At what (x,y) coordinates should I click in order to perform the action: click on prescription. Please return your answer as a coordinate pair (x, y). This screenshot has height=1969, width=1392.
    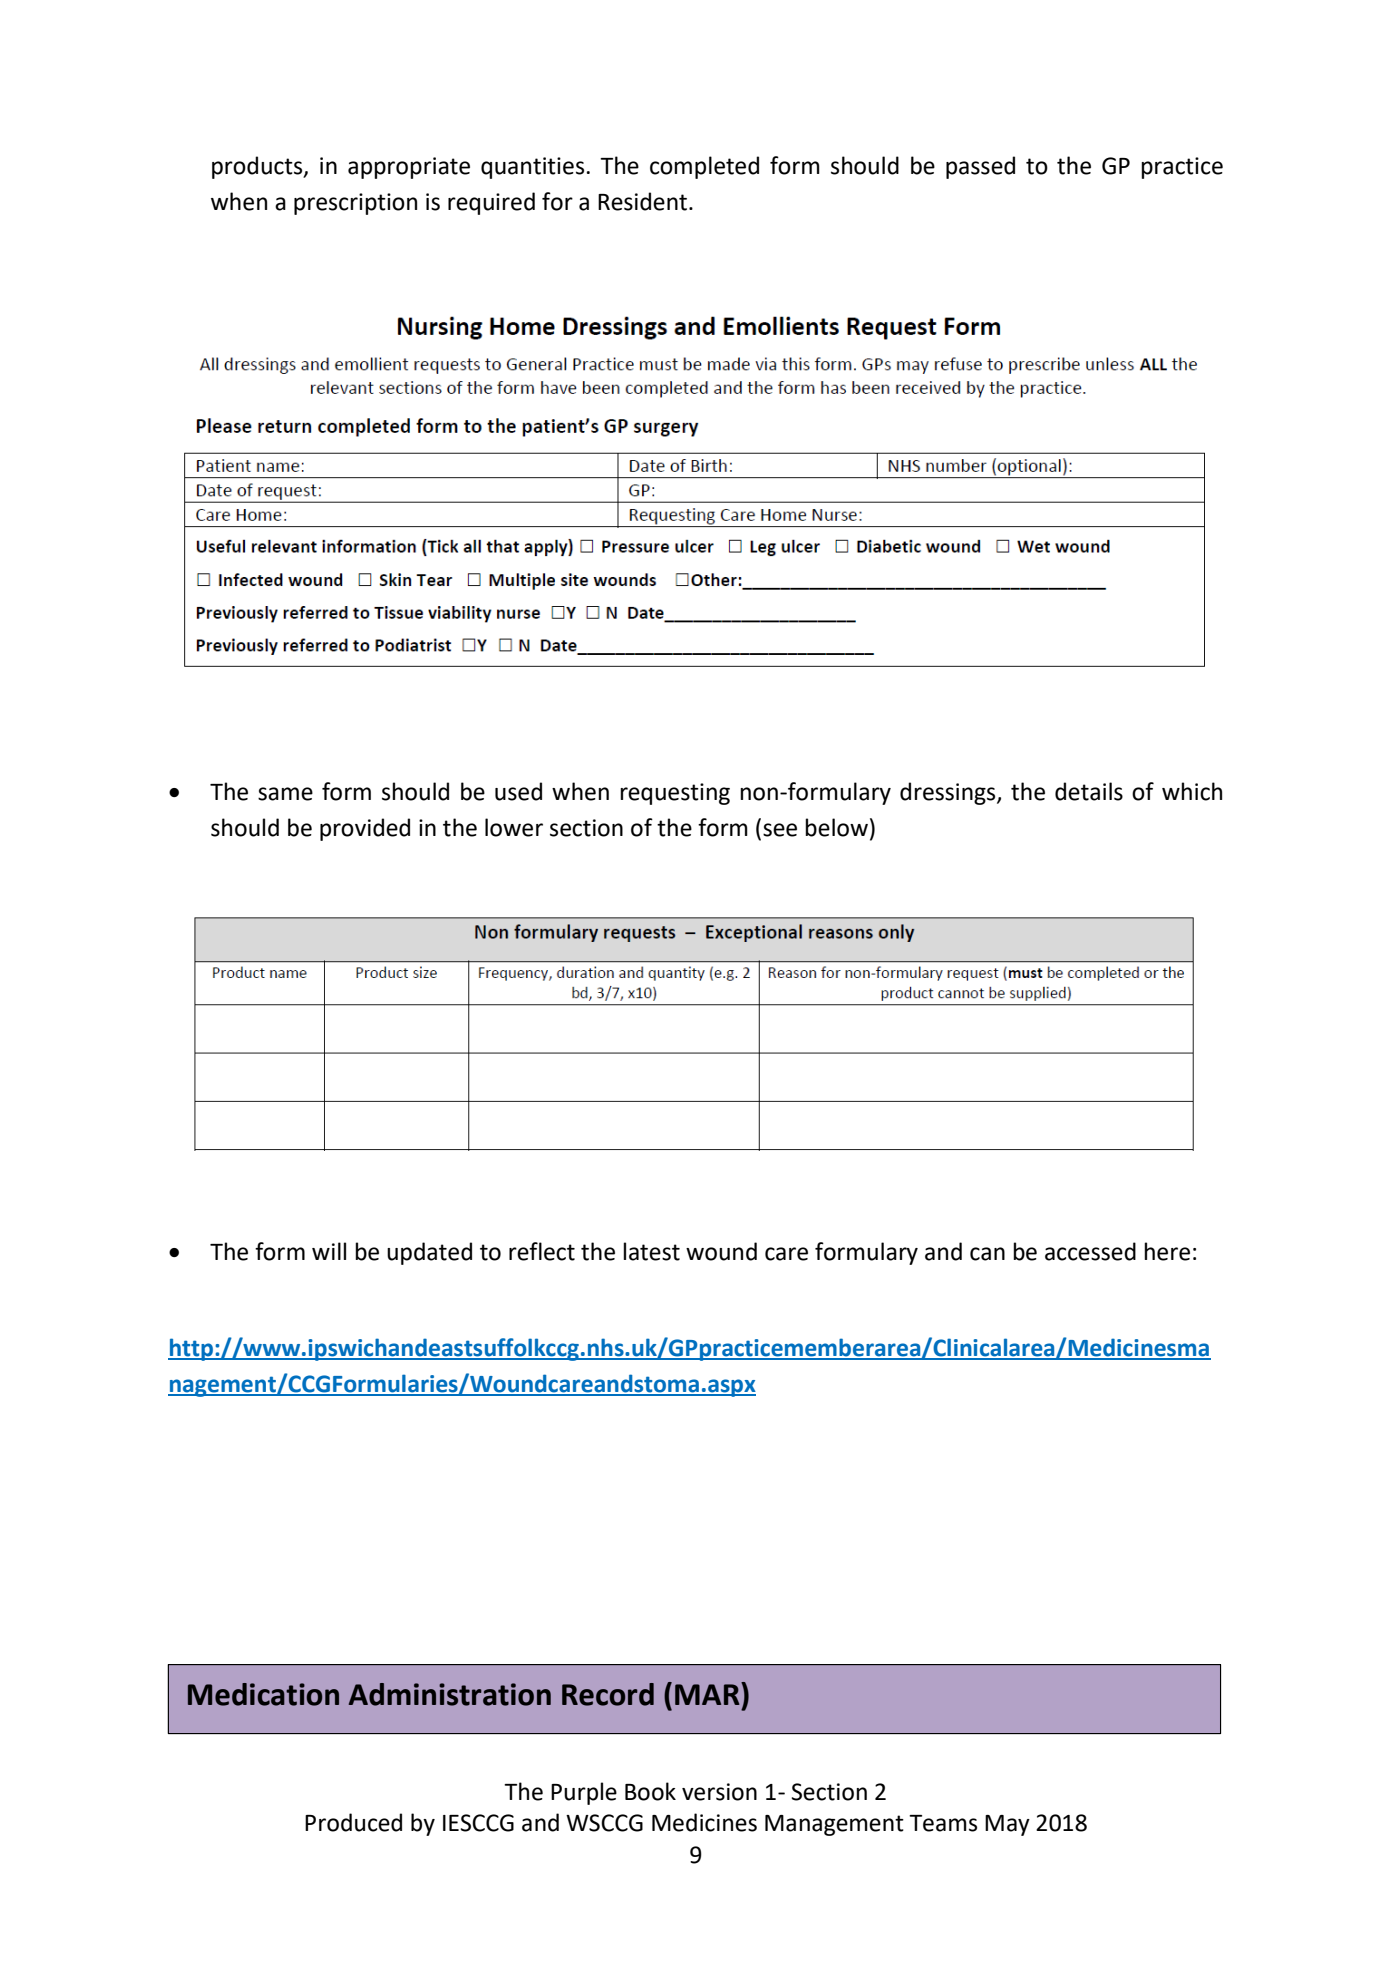
    Looking at the image, I should click on (355, 204).
